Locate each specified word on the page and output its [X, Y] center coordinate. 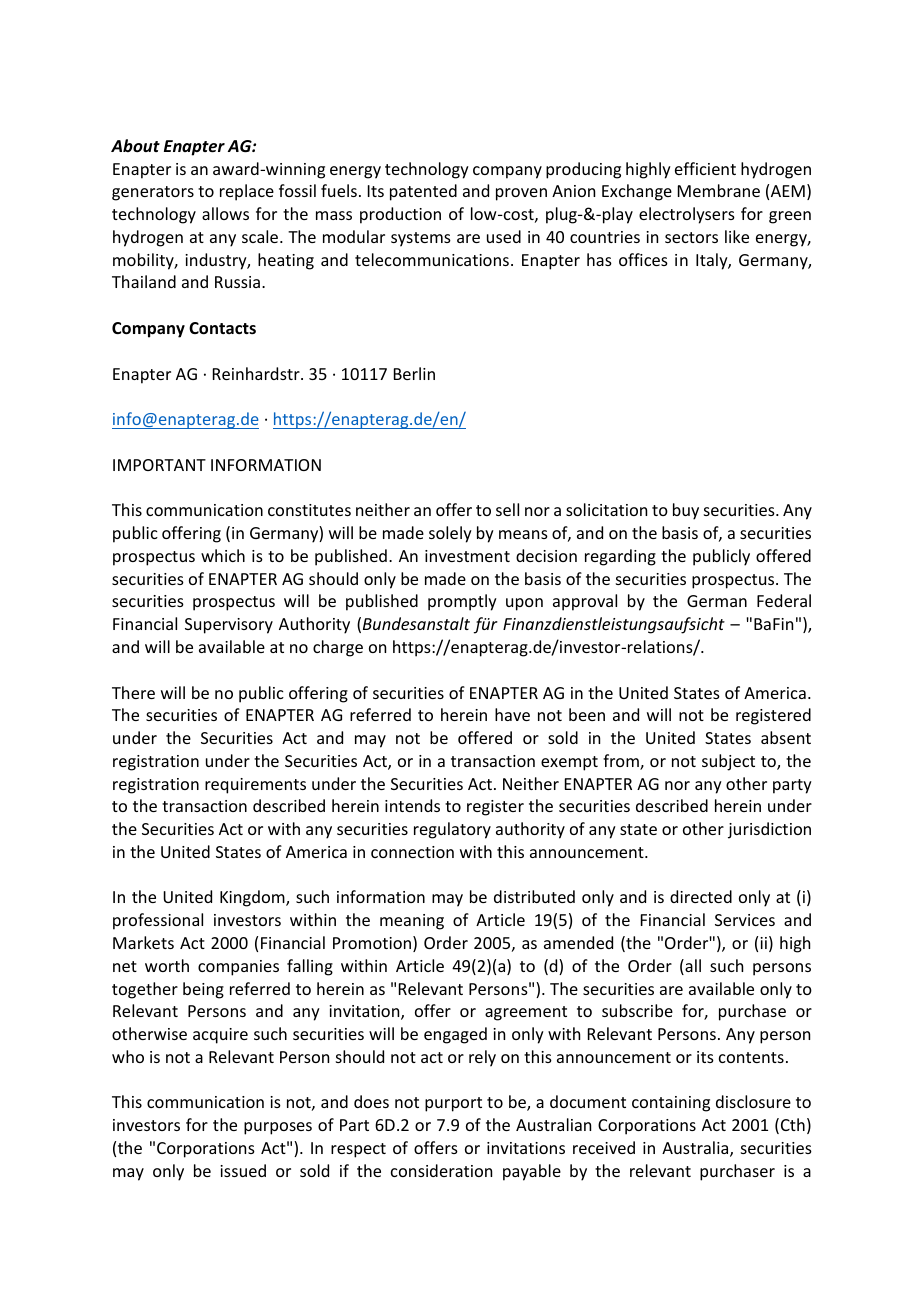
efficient [705, 168]
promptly [462, 602]
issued [243, 1170]
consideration [441, 1170]
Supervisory [229, 626]
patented [423, 192]
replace [247, 192]
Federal [784, 600]
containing [671, 1104]
